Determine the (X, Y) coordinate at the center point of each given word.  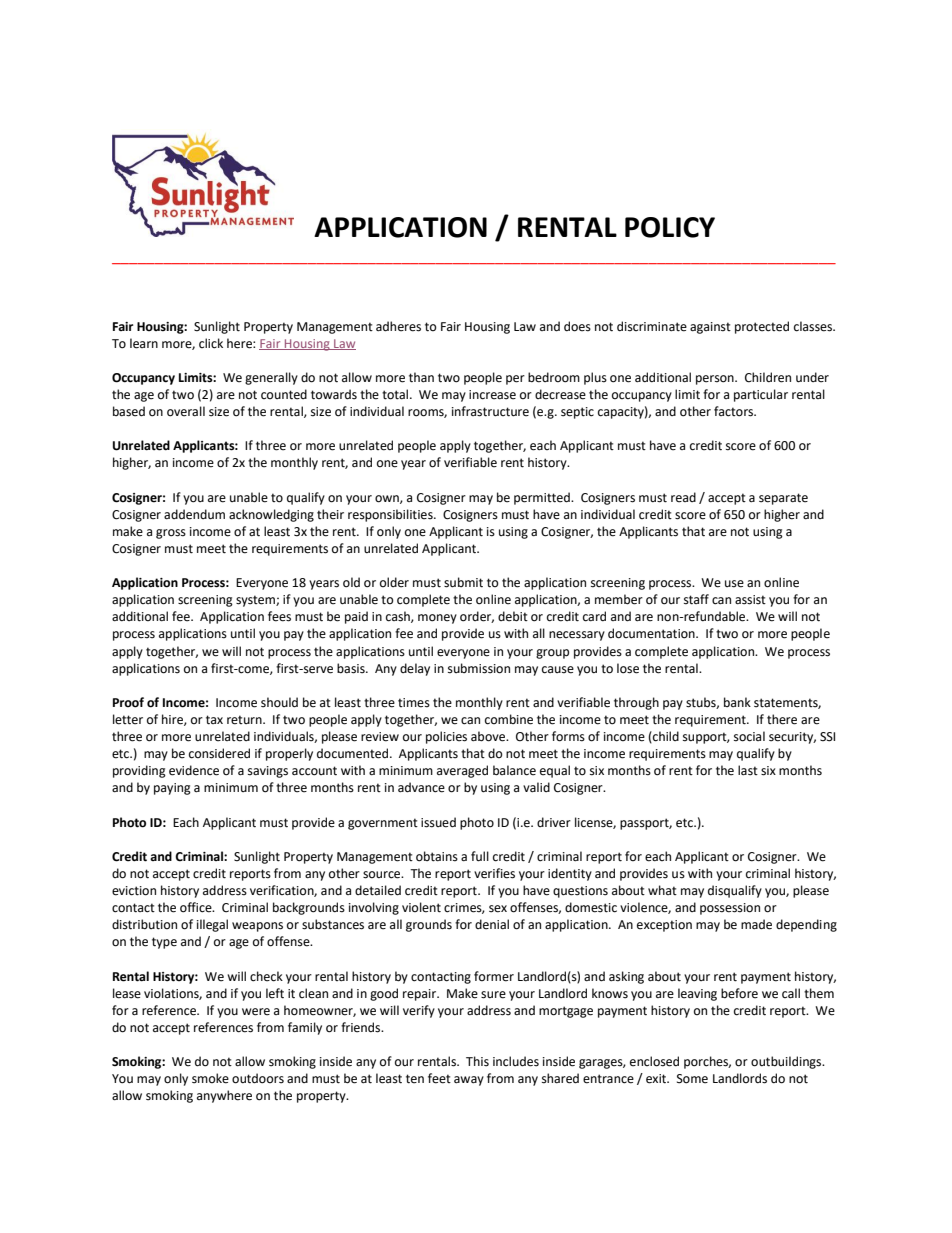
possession (730, 909)
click (211, 343)
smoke (210, 1078)
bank (737, 702)
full (480, 856)
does (577, 326)
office (197, 907)
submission (479, 668)
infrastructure (490, 411)
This (477, 1061)
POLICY (670, 227)
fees (279, 616)
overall (186, 411)
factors (735, 411)
